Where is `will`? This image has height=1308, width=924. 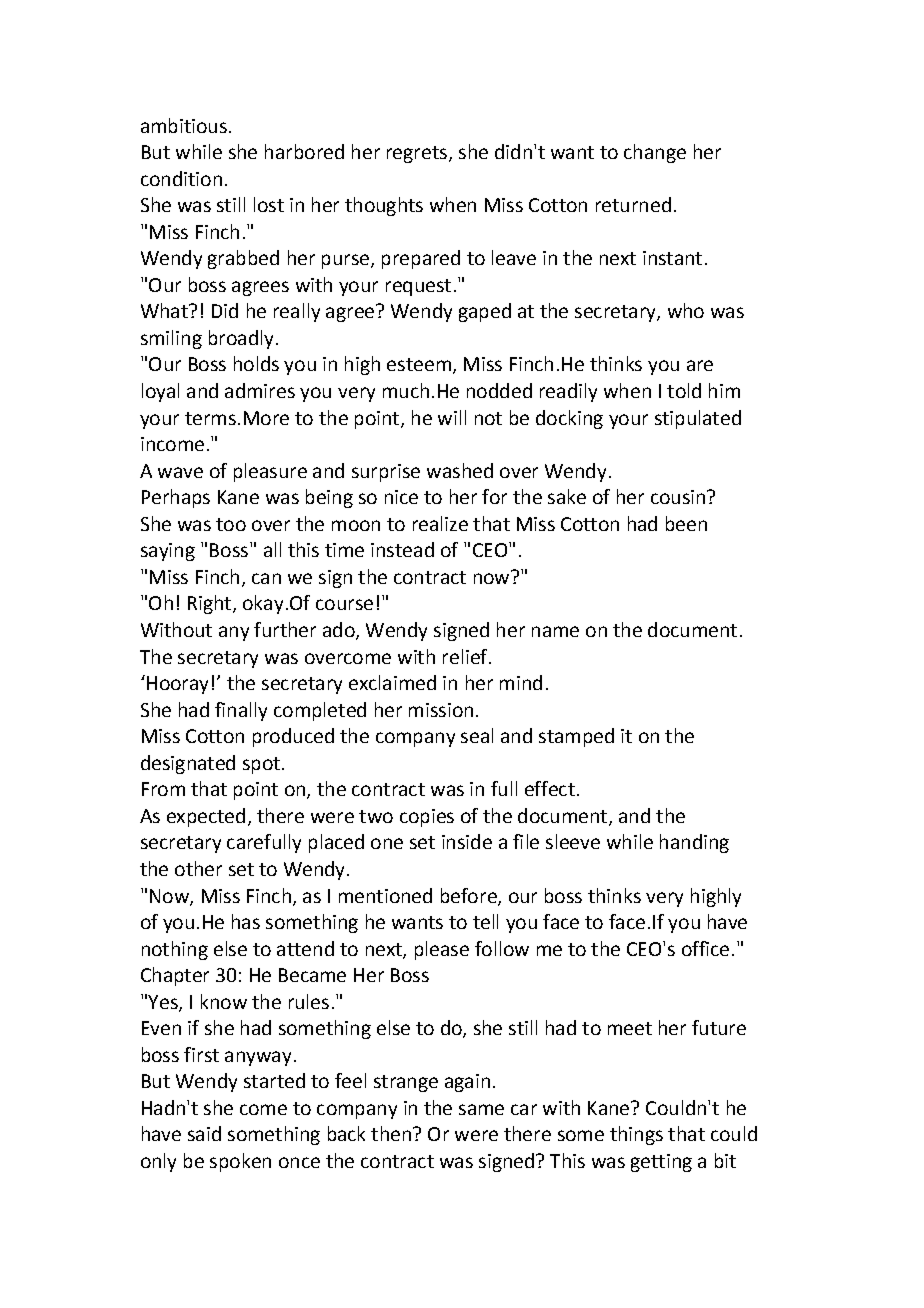 will is located at coordinates (452, 417).
